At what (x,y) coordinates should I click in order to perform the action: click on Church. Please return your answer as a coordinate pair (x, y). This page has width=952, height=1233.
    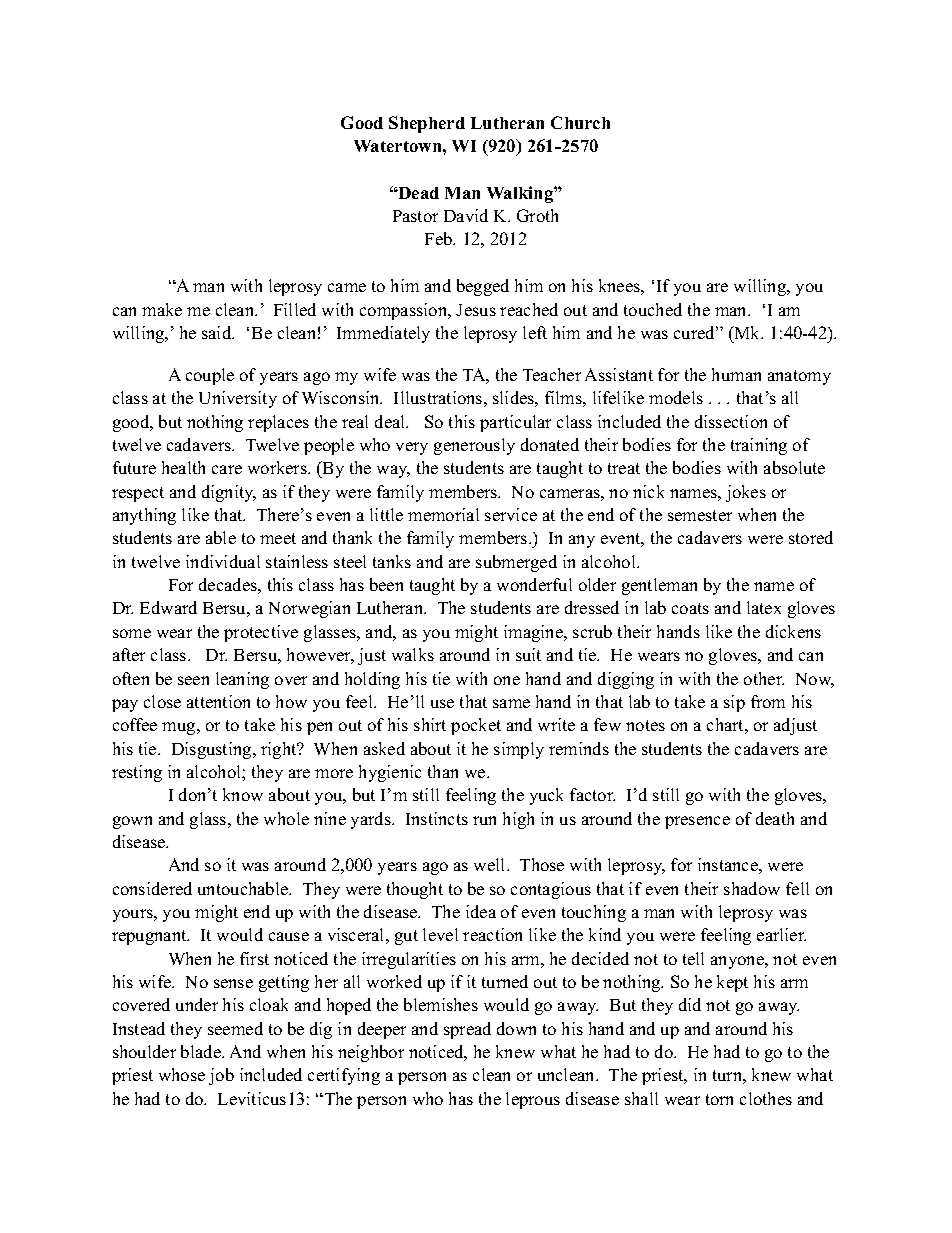
    Looking at the image, I should click on (580, 122).
